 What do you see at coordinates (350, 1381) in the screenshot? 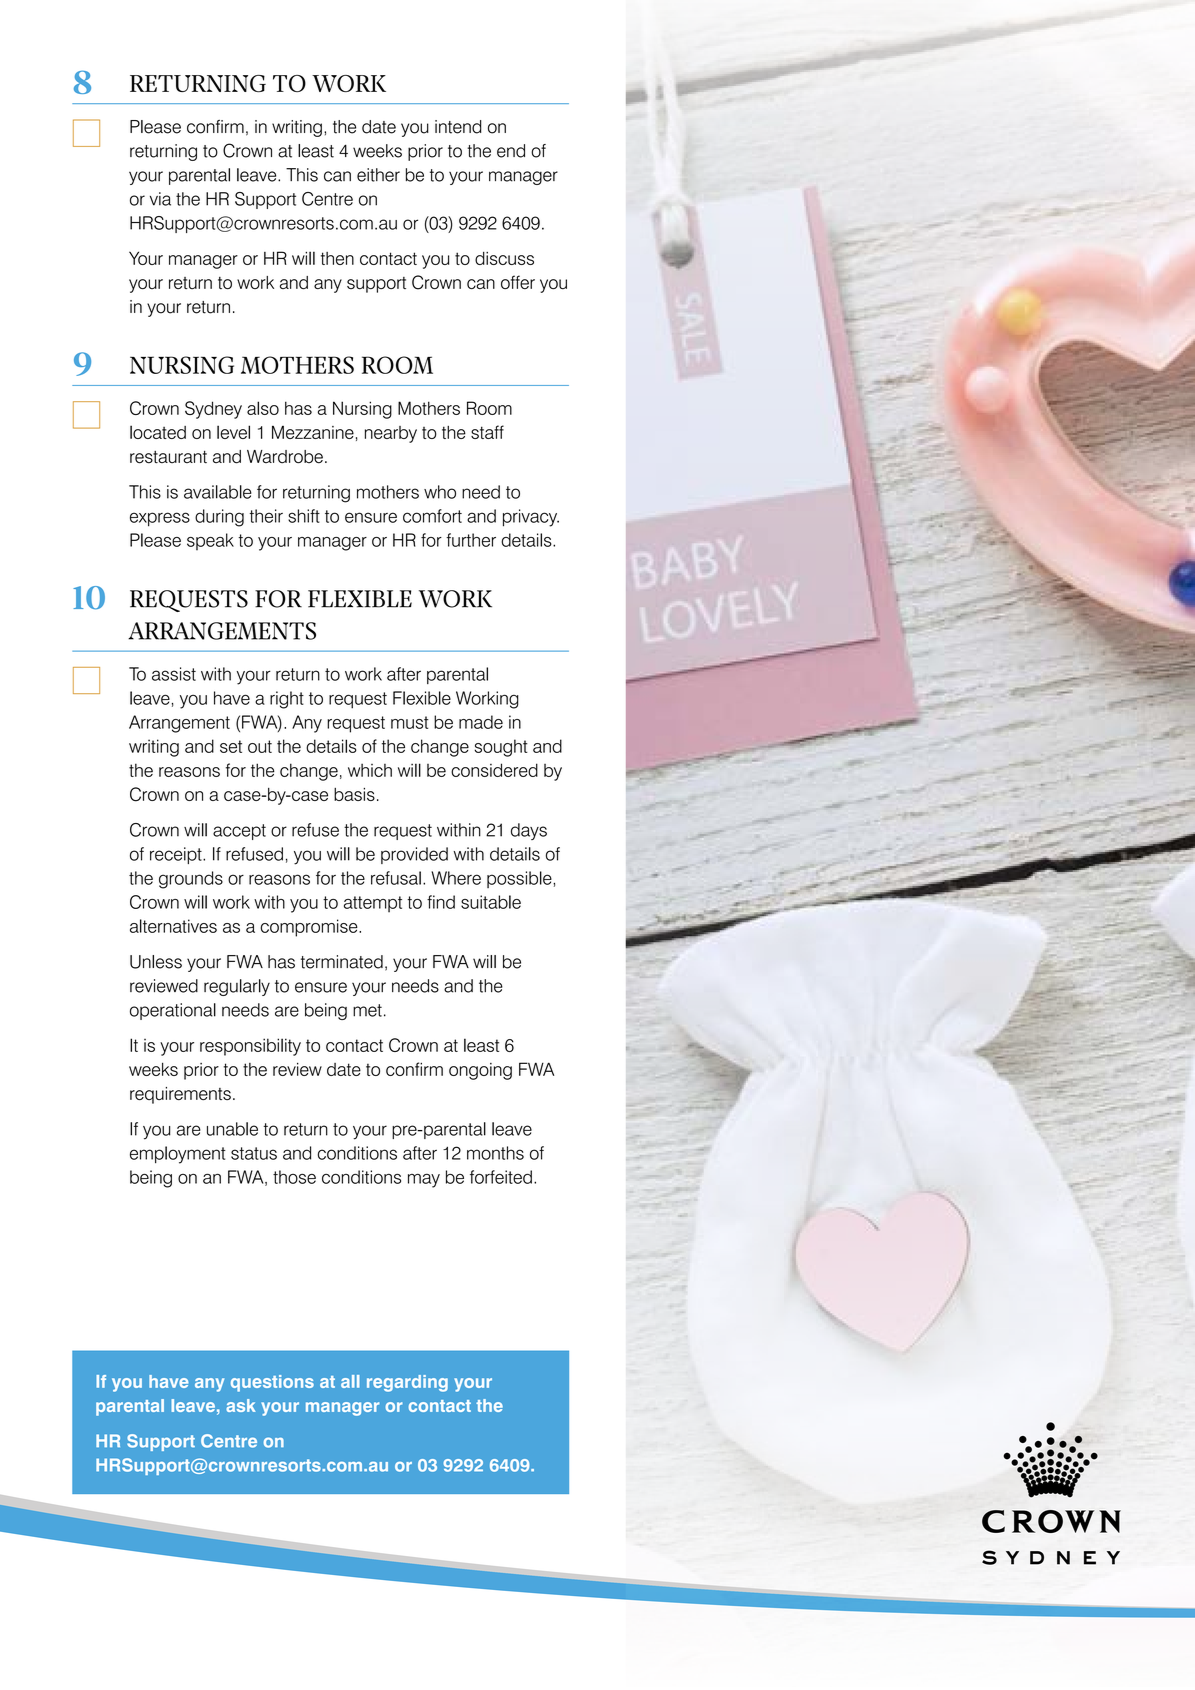
I see `all` at bounding box center [350, 1381].
